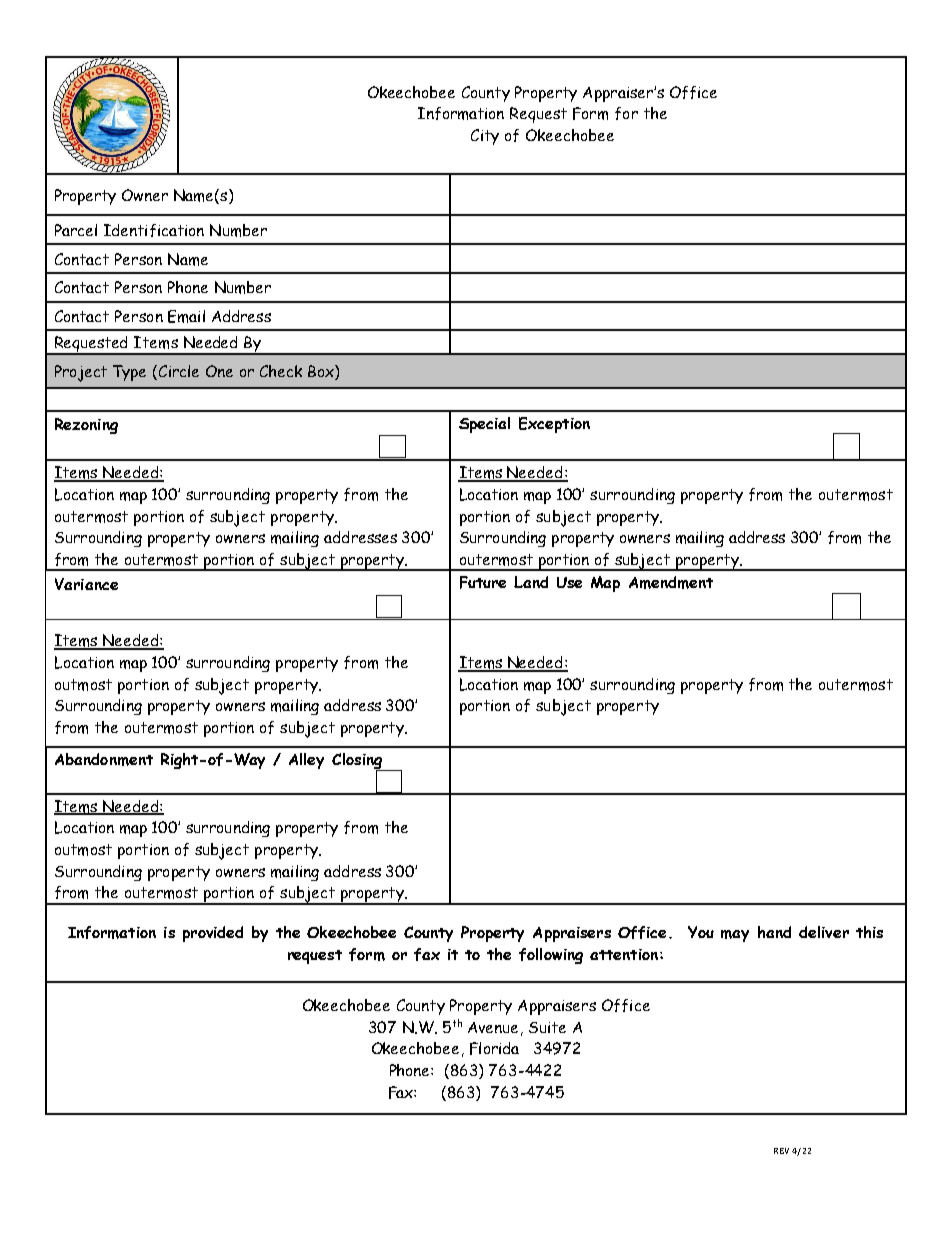  I want to click on may, so click(735, 936).
